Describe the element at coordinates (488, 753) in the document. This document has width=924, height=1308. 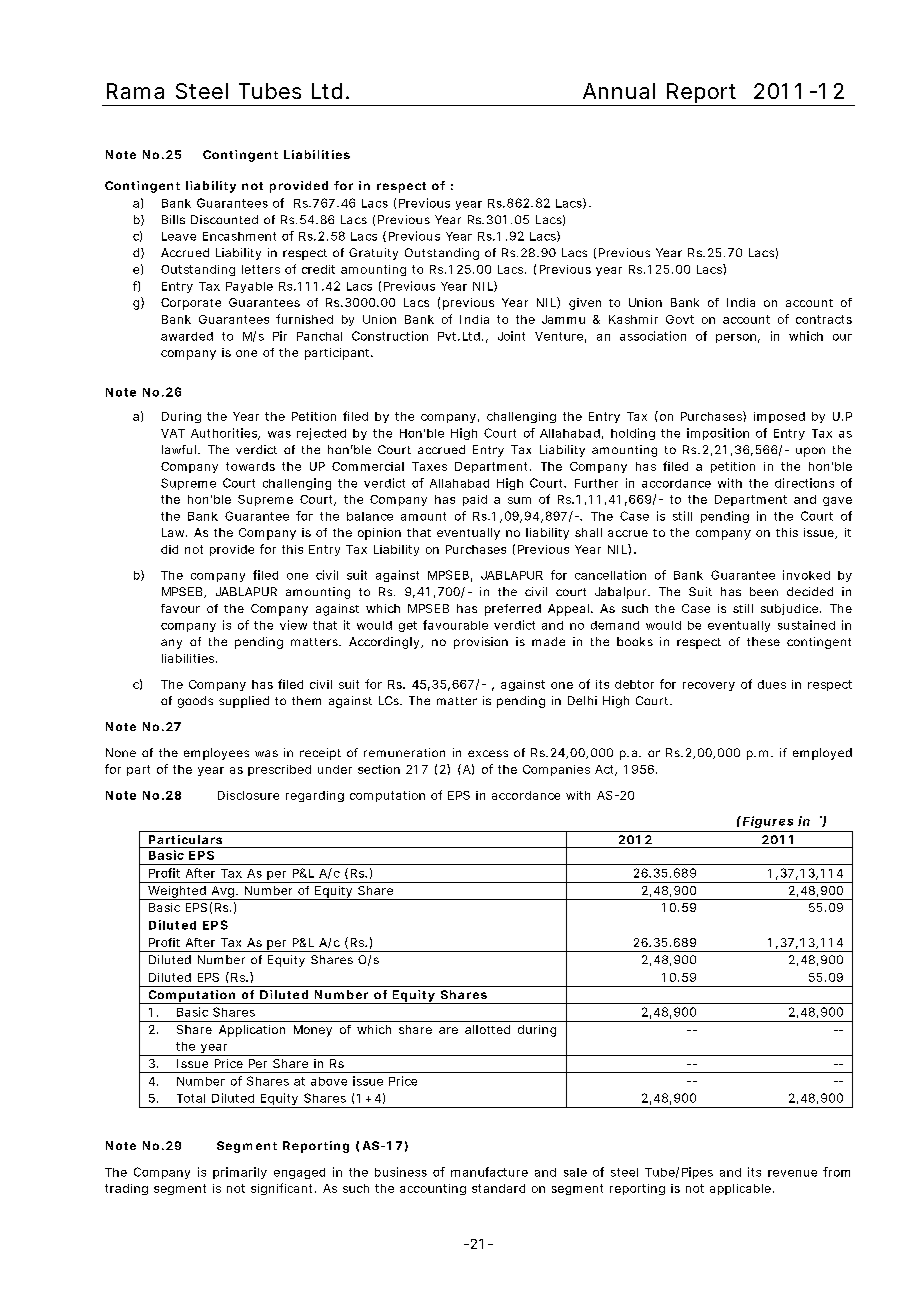
I see `excess` at that location.
